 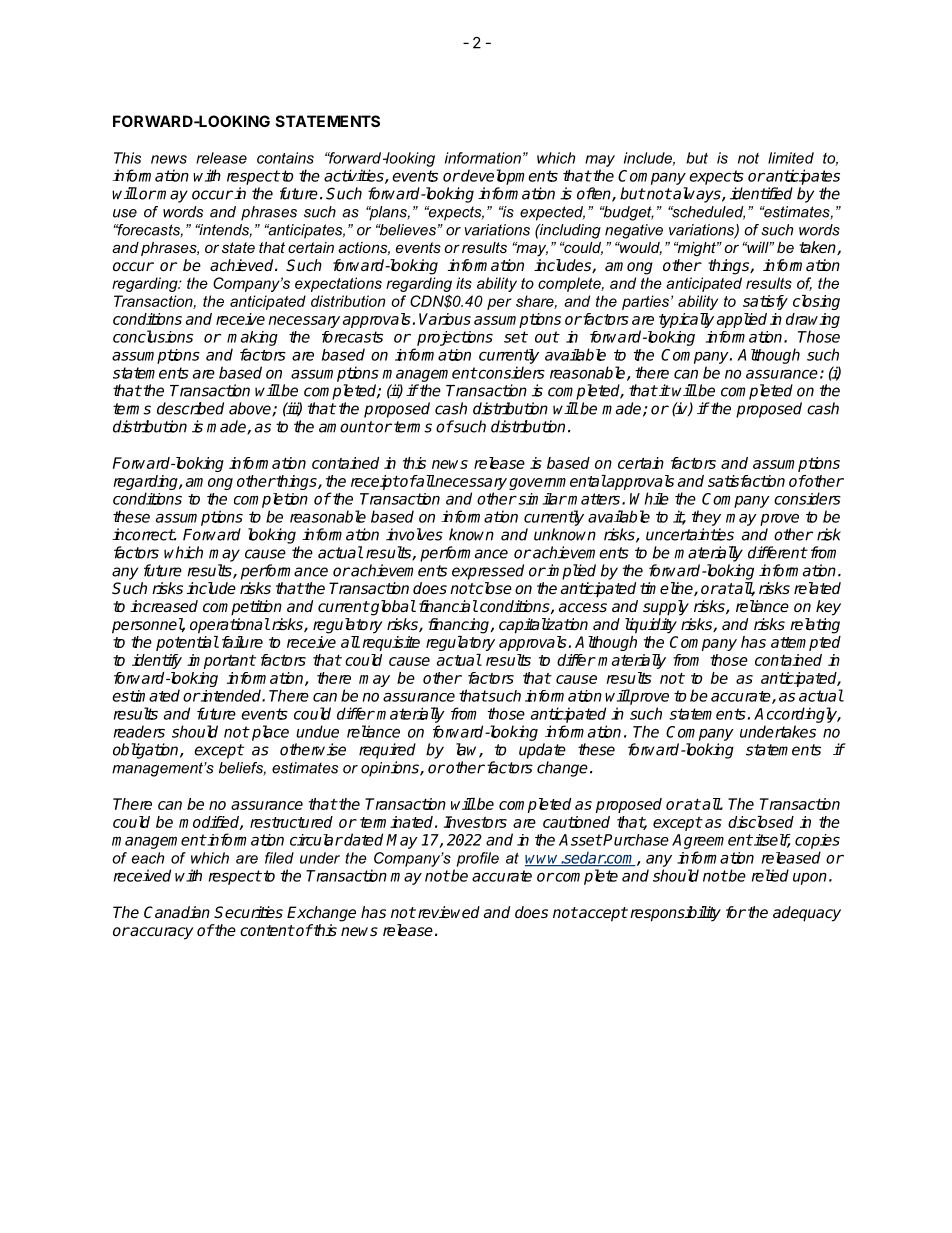 I want to click on update, so click(x=542, y=751).
